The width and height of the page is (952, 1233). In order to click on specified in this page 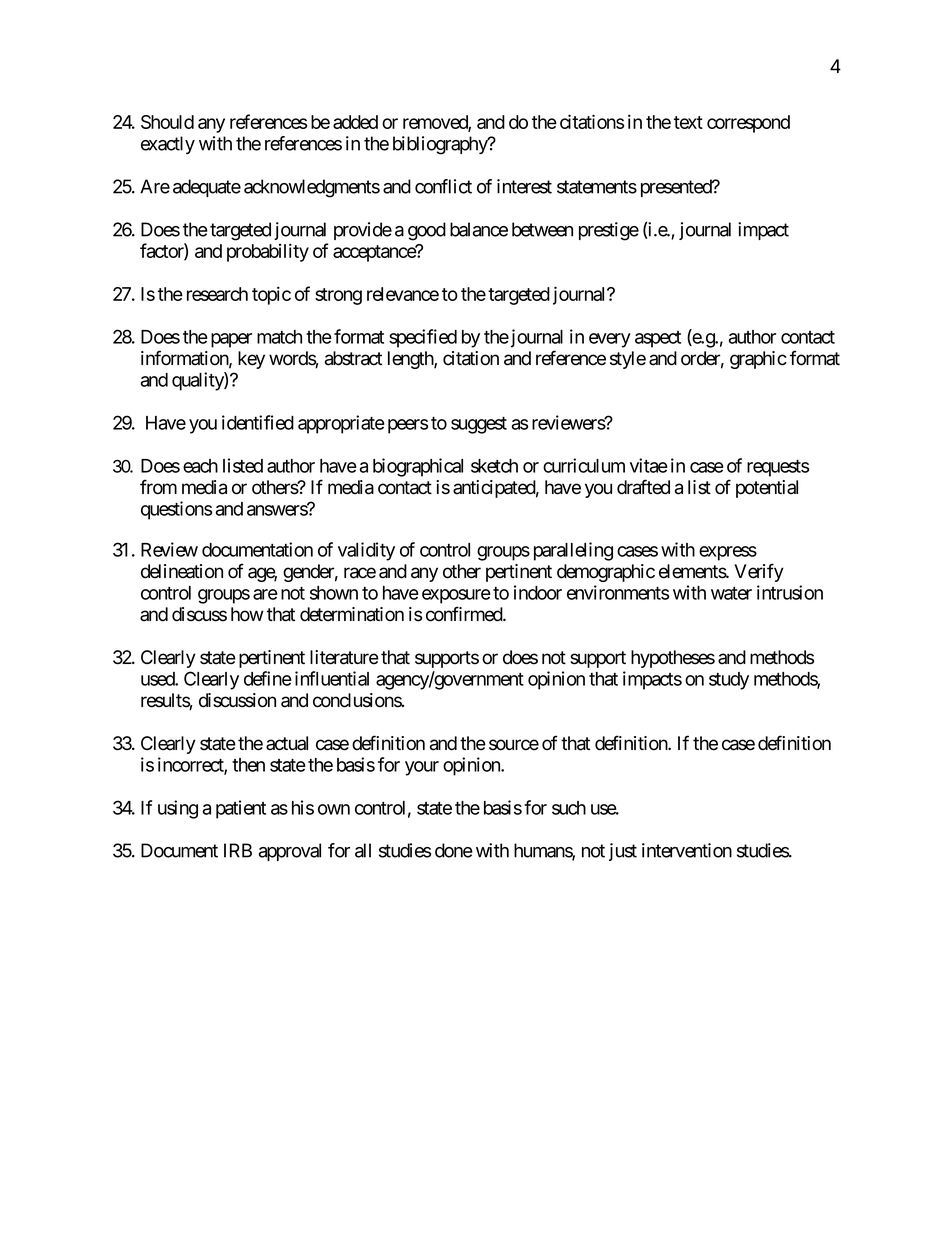, I will do `click(423, 338)`.
